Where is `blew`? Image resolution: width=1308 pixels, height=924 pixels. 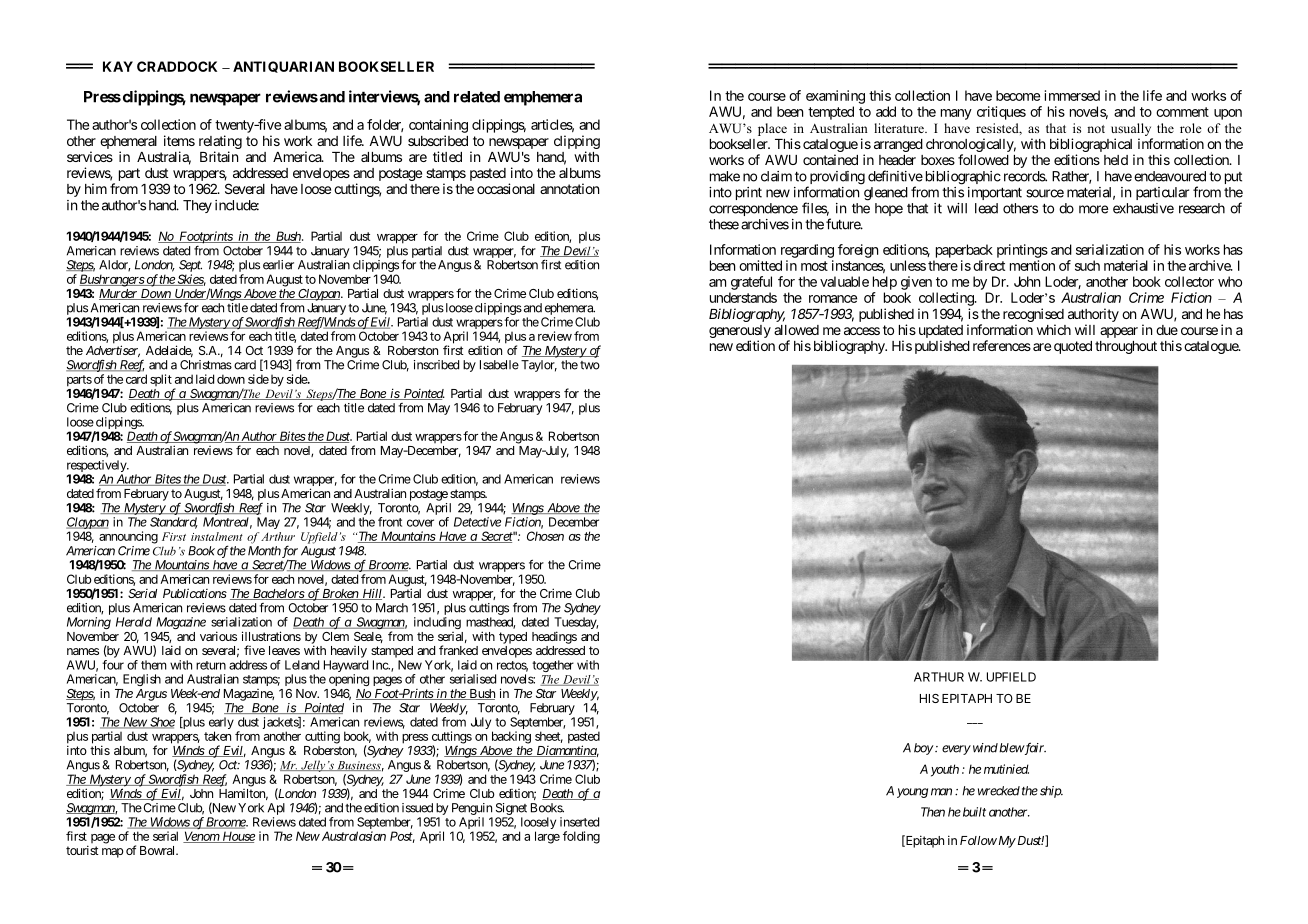
blew is located at coordinates (1012, 748).
